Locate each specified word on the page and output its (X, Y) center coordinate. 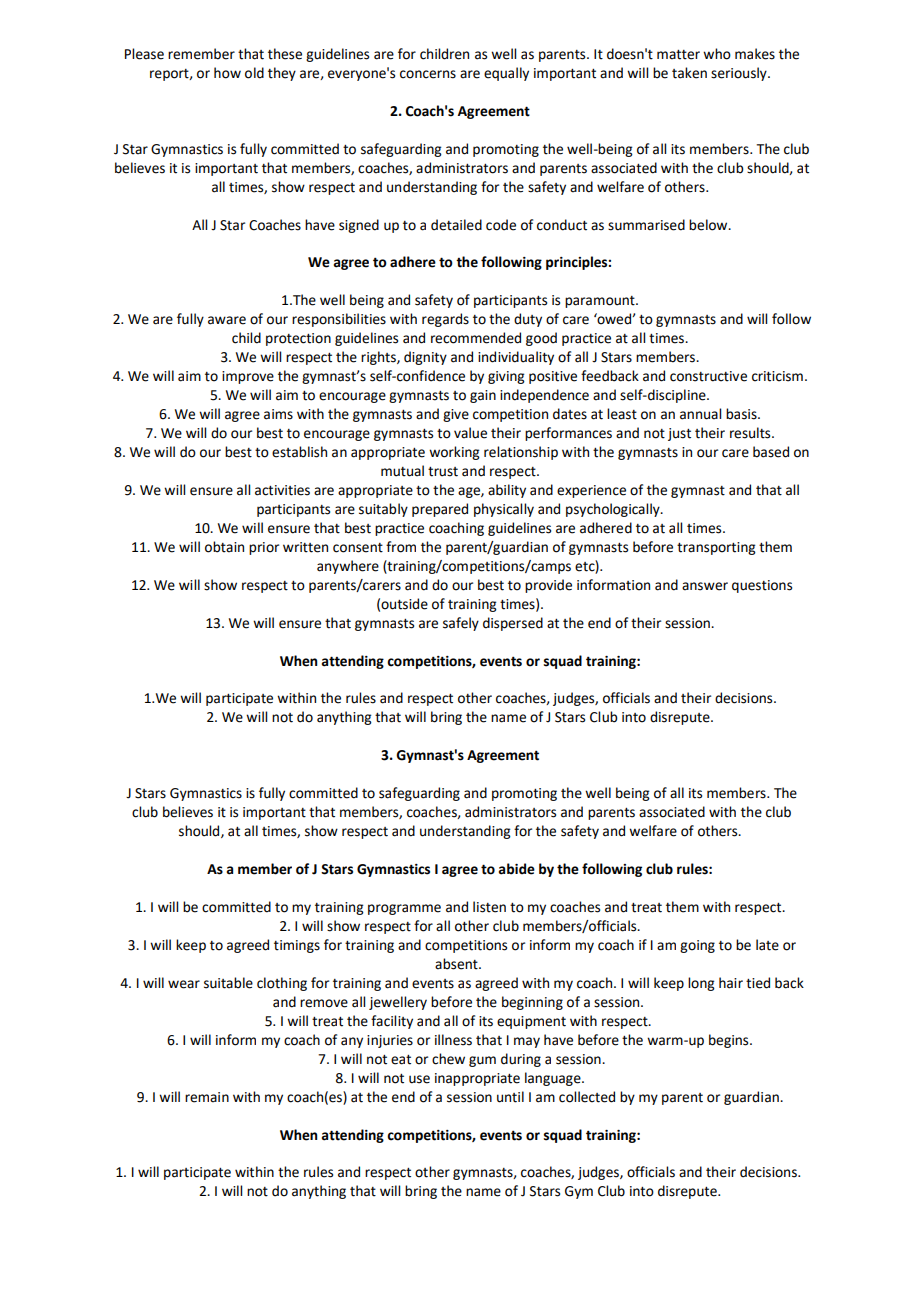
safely (461, 624)
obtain (224, 547)
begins (730, 1041)
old (254, 73)
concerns (428, 74)
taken (689, 73)
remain (207, 1097)
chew (448, 1059)
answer (705, 586)
